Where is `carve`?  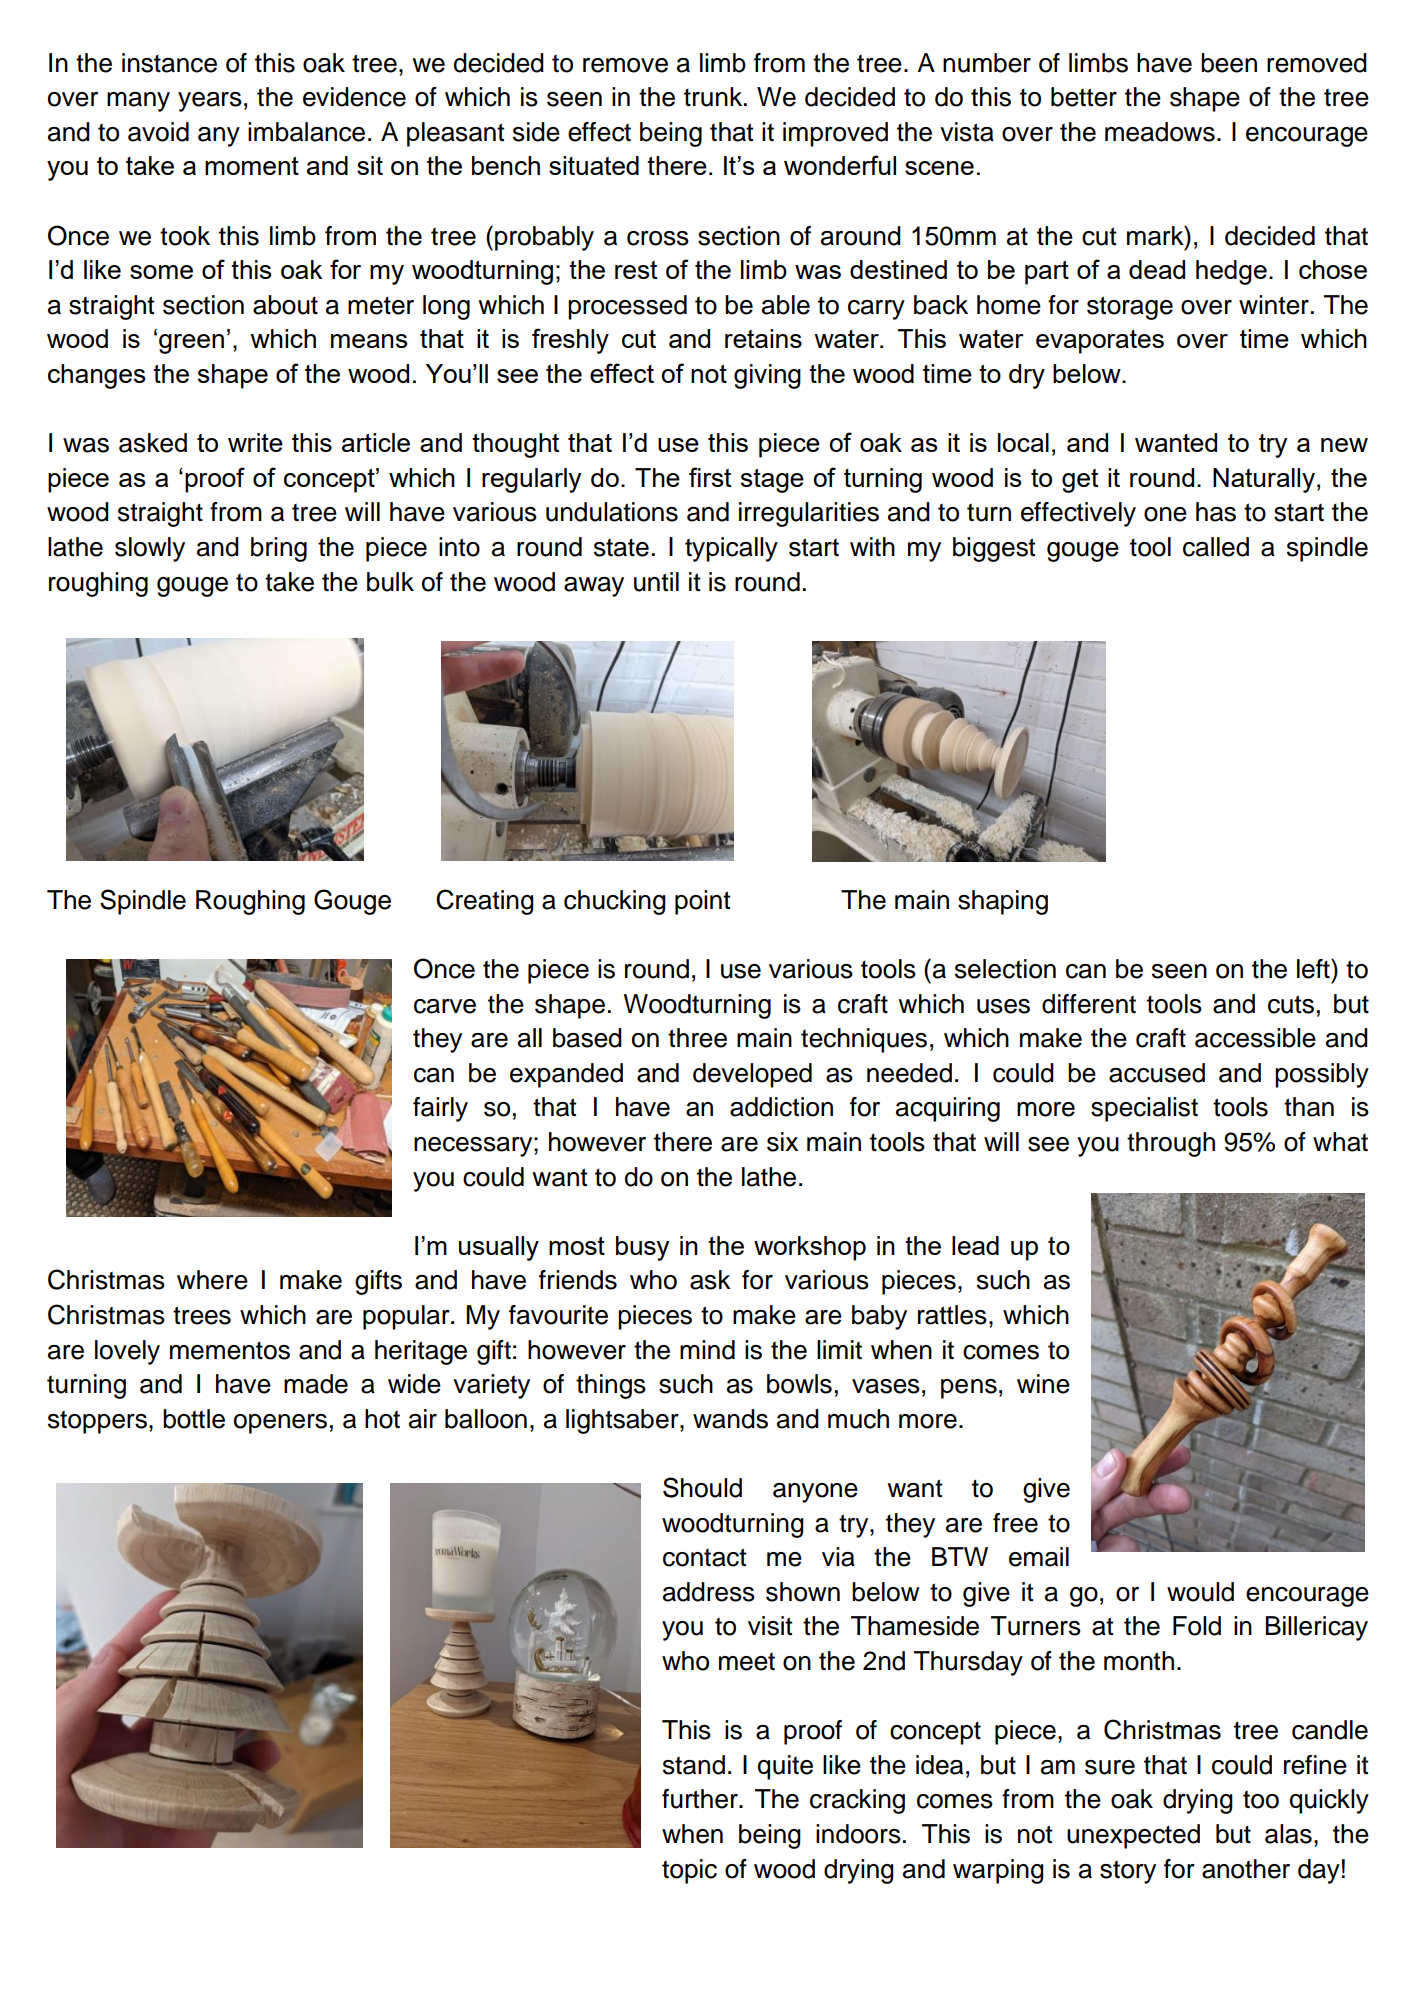 carve is located at coordinates (445, 1006).
